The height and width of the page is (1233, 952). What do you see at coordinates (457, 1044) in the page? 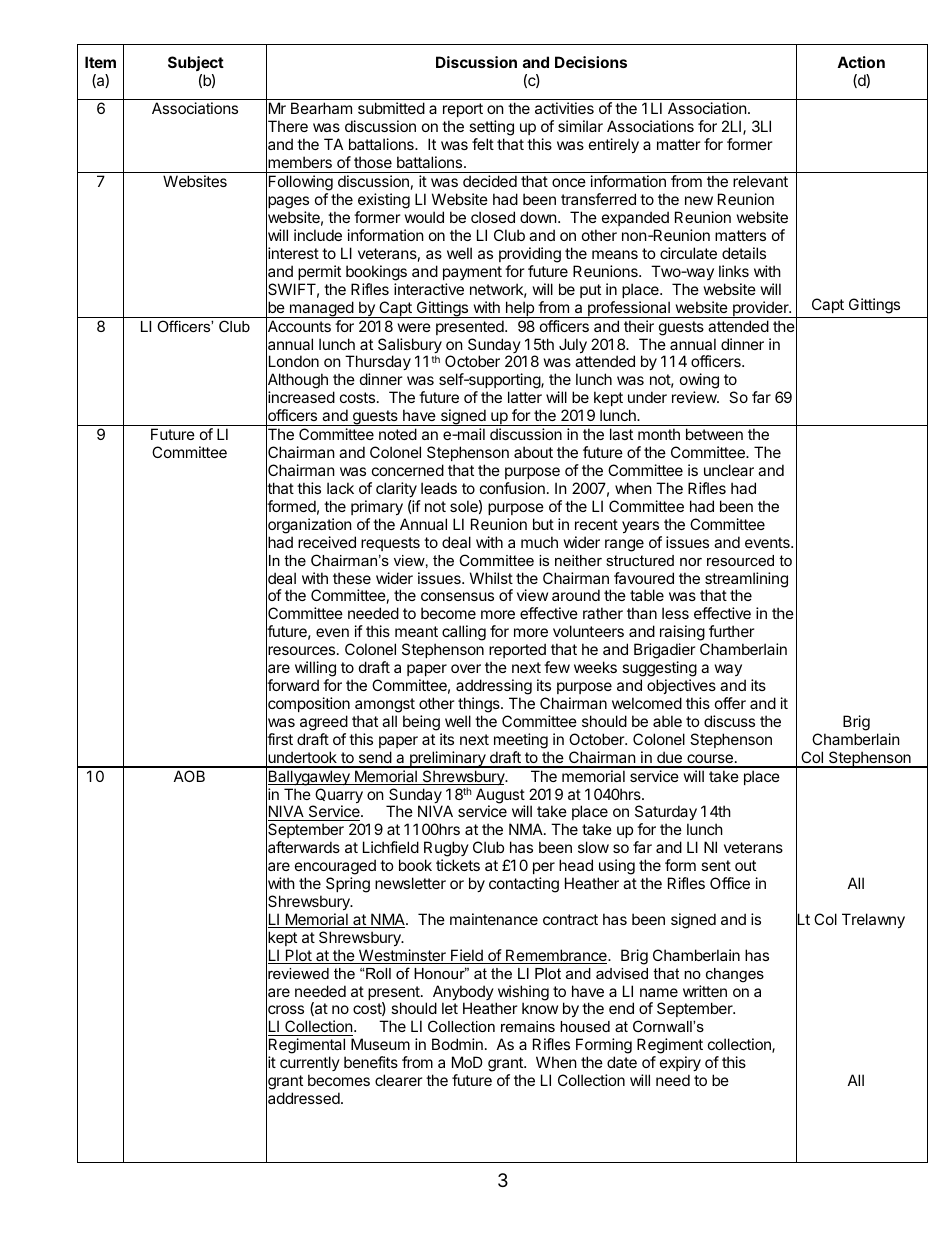
I see `Bodmin` at bounding box center [457, 1044].
